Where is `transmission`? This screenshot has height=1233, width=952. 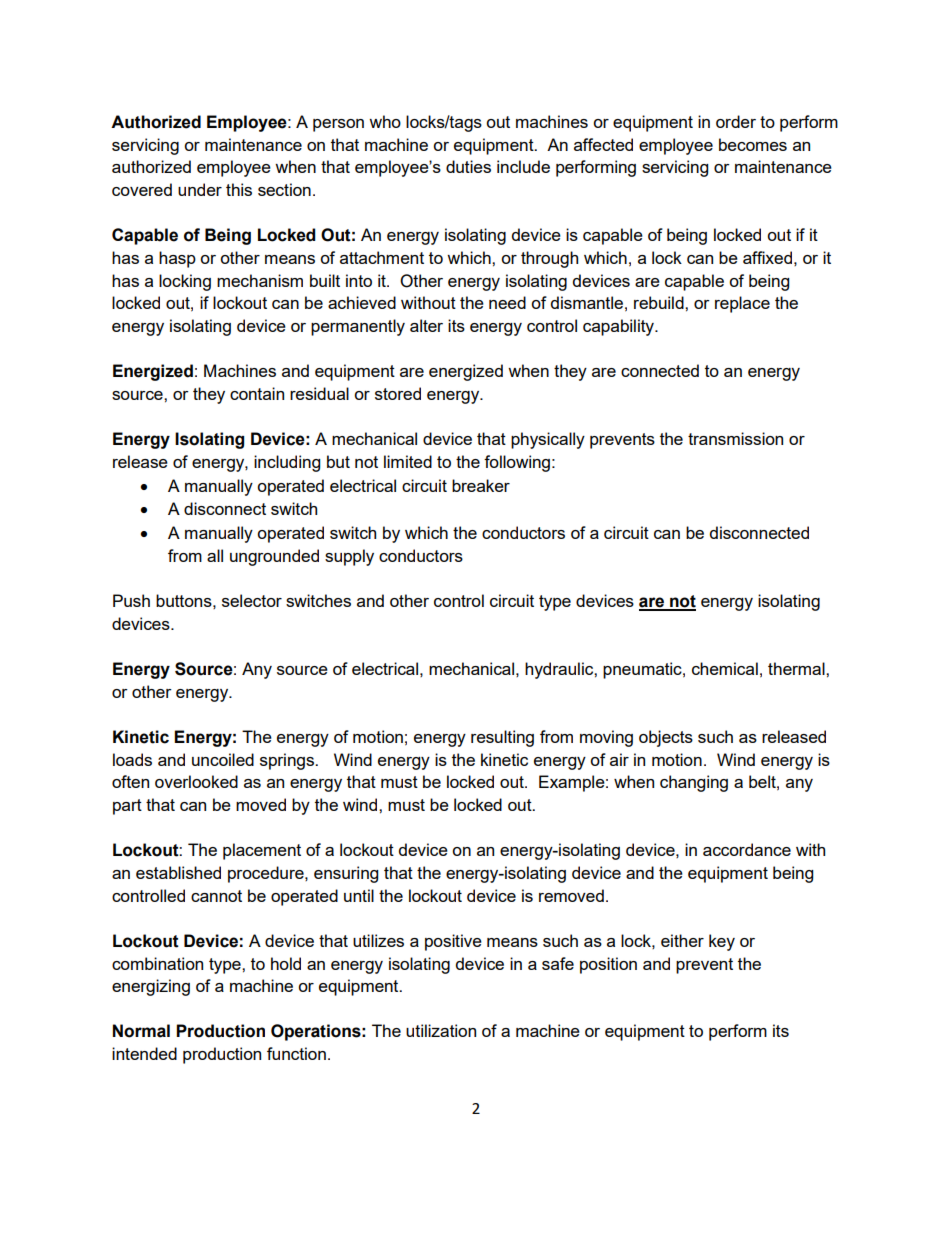 transmission is located at coordinates (735, 438).
